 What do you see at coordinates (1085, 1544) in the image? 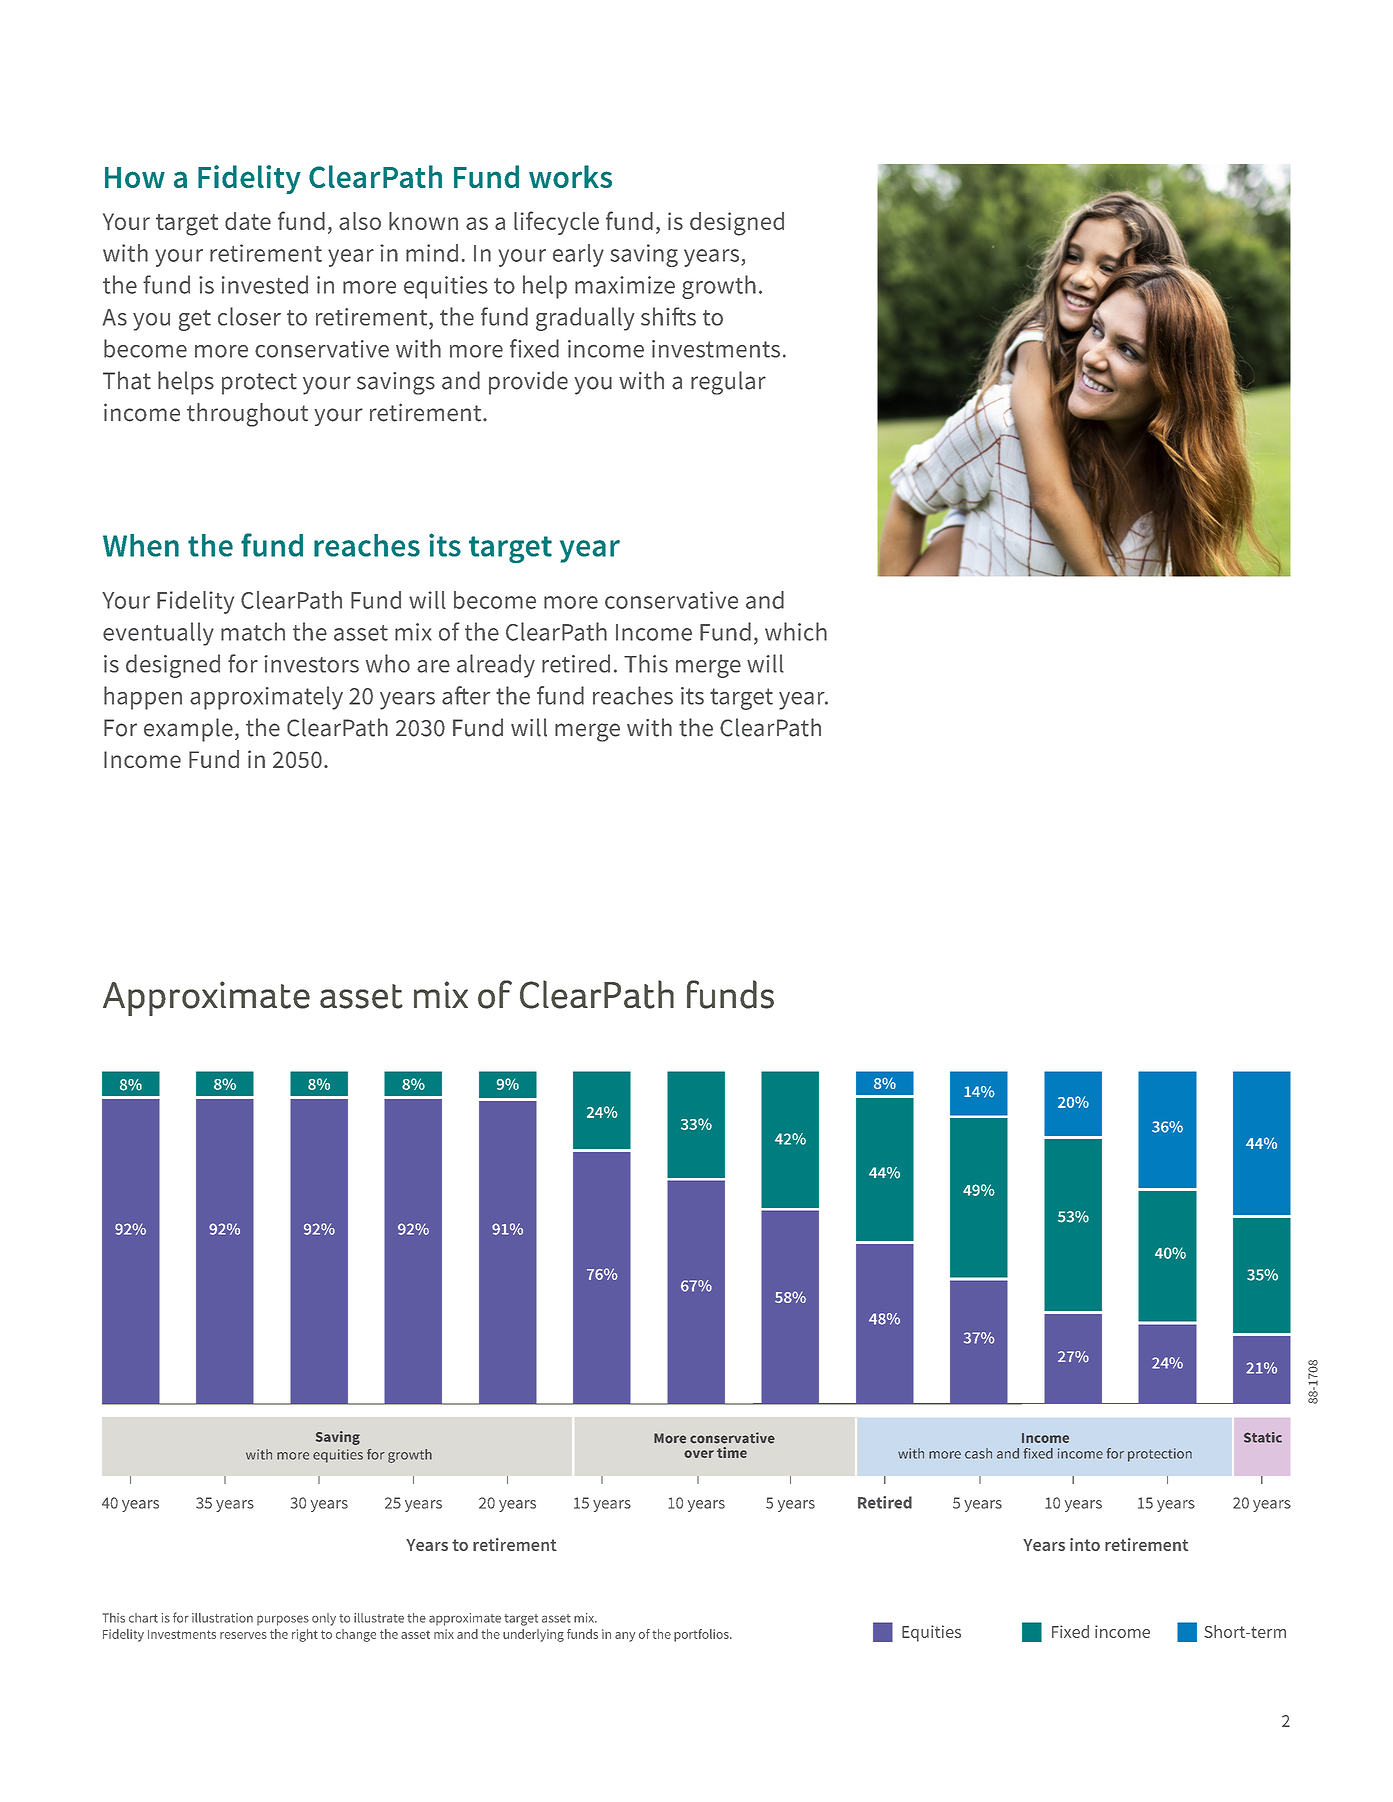
I see `into` at bounding box center [1085, 1544].
